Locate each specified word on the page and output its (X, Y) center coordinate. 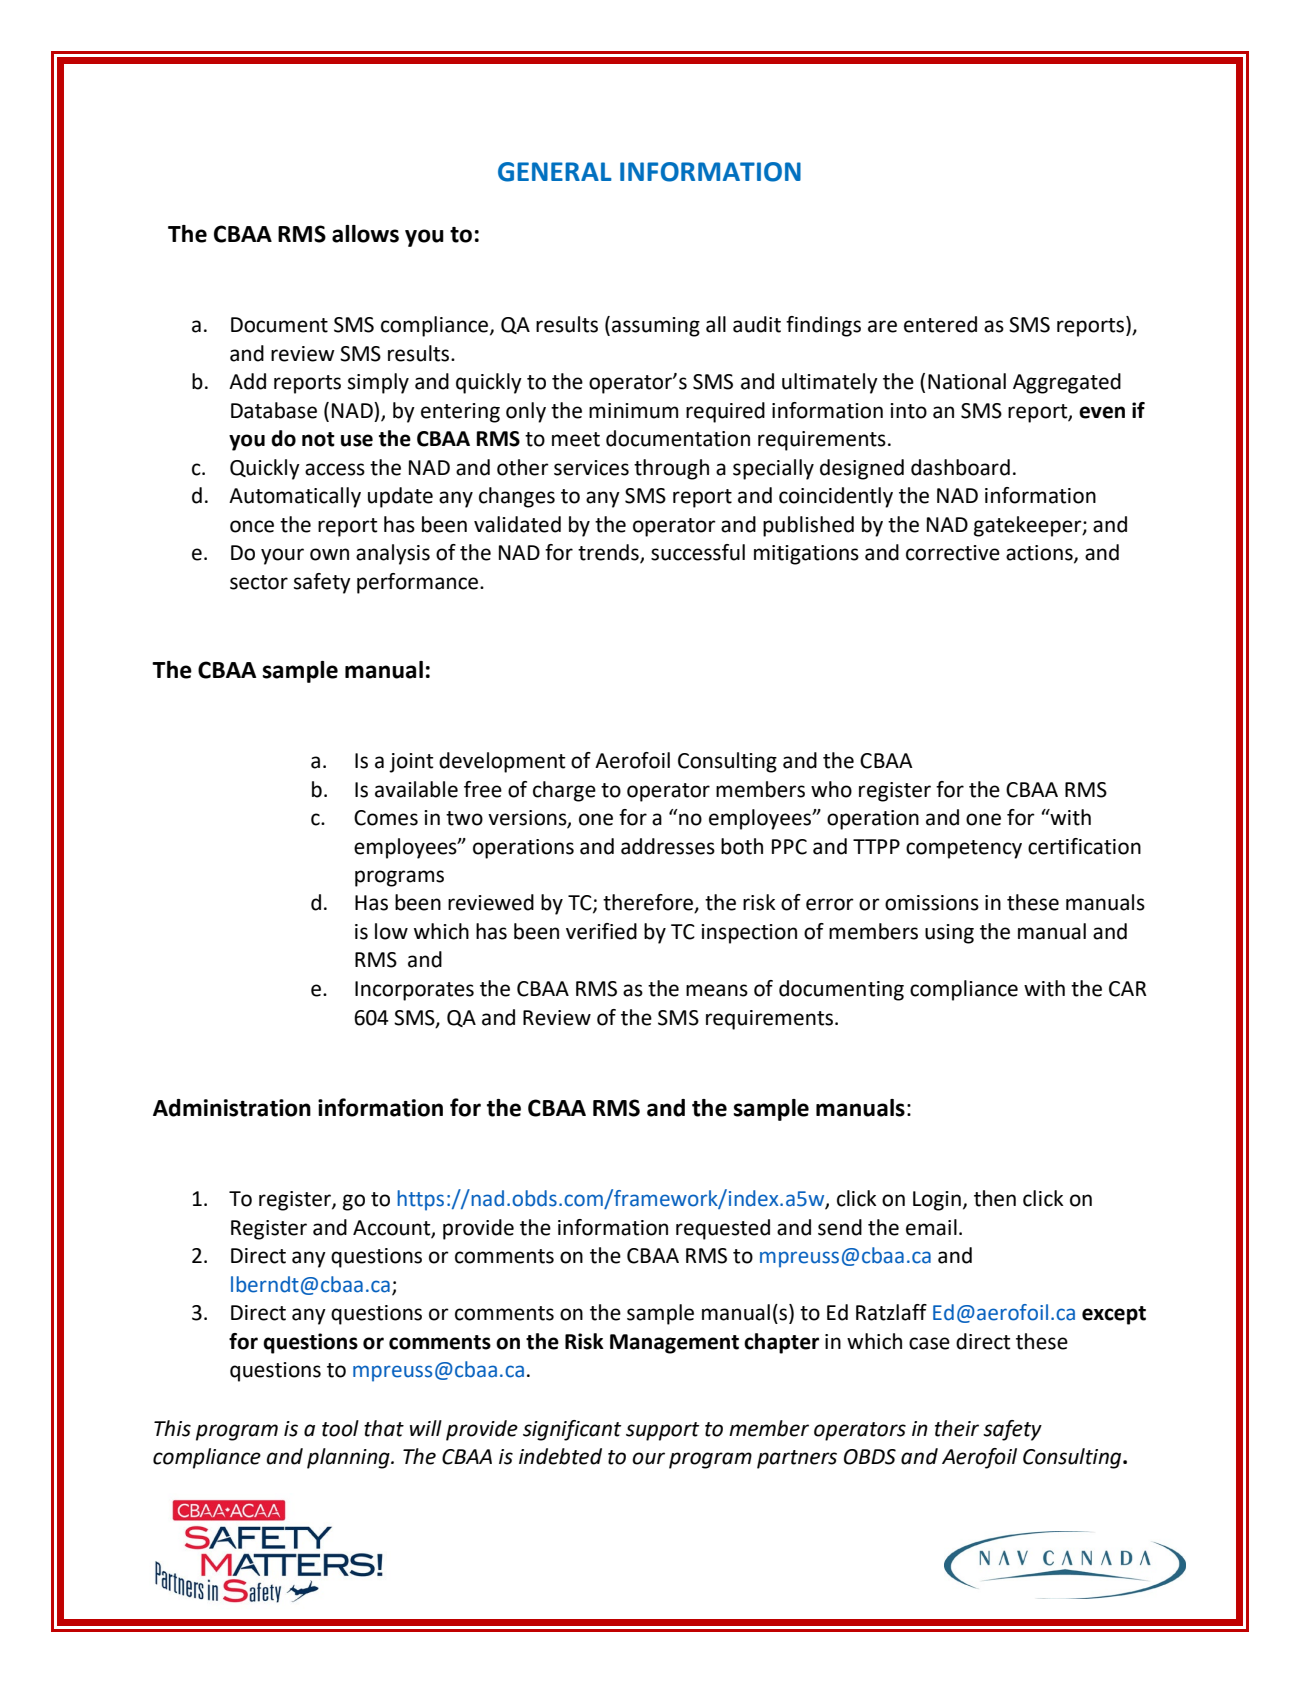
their (957, 1428)
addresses (668, 846)
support (663, 1431)
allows (365, 234)
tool (340, 1428)
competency (964, 849)
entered (940, 324)
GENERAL (555, 172)
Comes (386, 818)
